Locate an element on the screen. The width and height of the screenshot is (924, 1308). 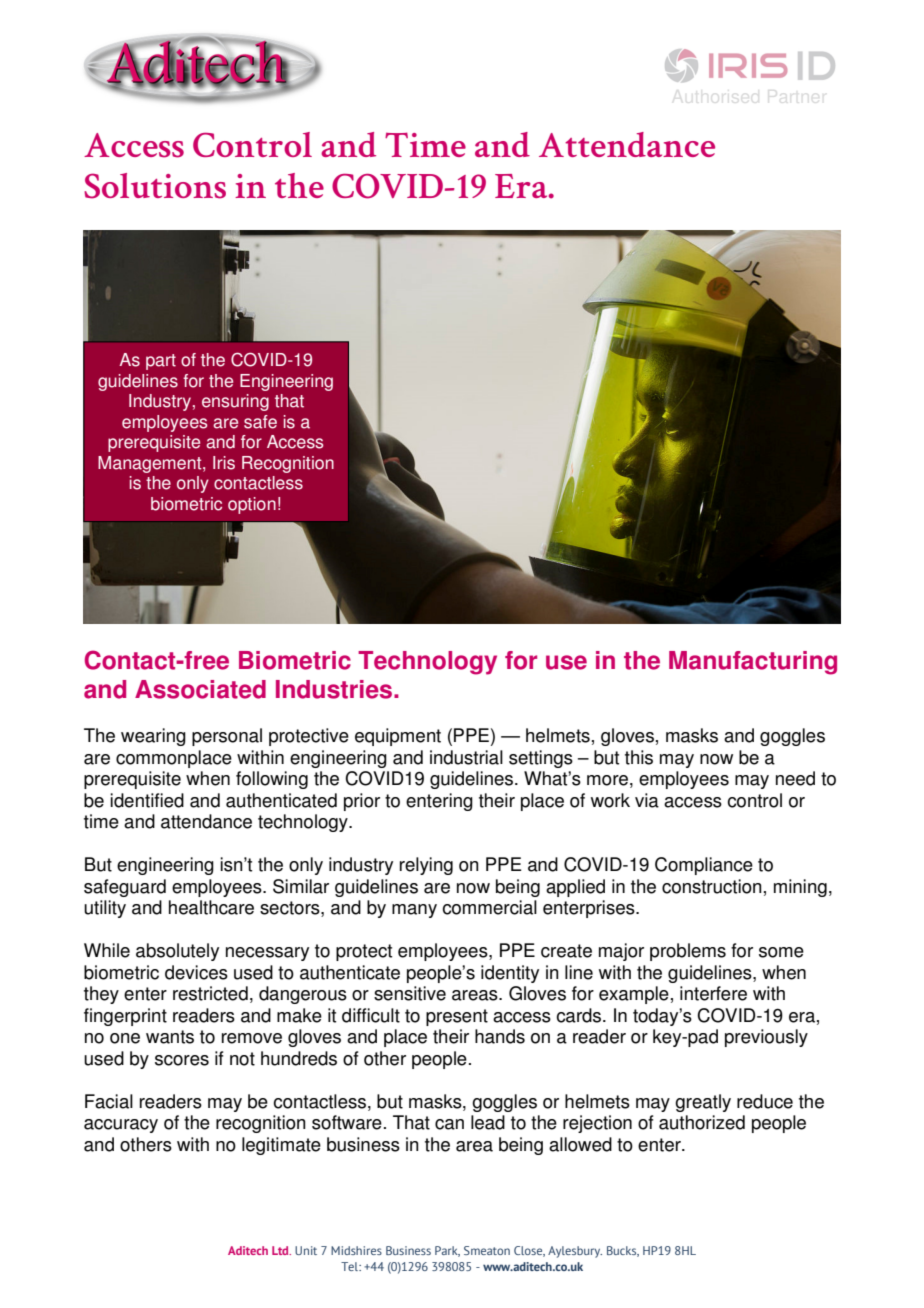
interfere is located at coordinates (713, 993).
